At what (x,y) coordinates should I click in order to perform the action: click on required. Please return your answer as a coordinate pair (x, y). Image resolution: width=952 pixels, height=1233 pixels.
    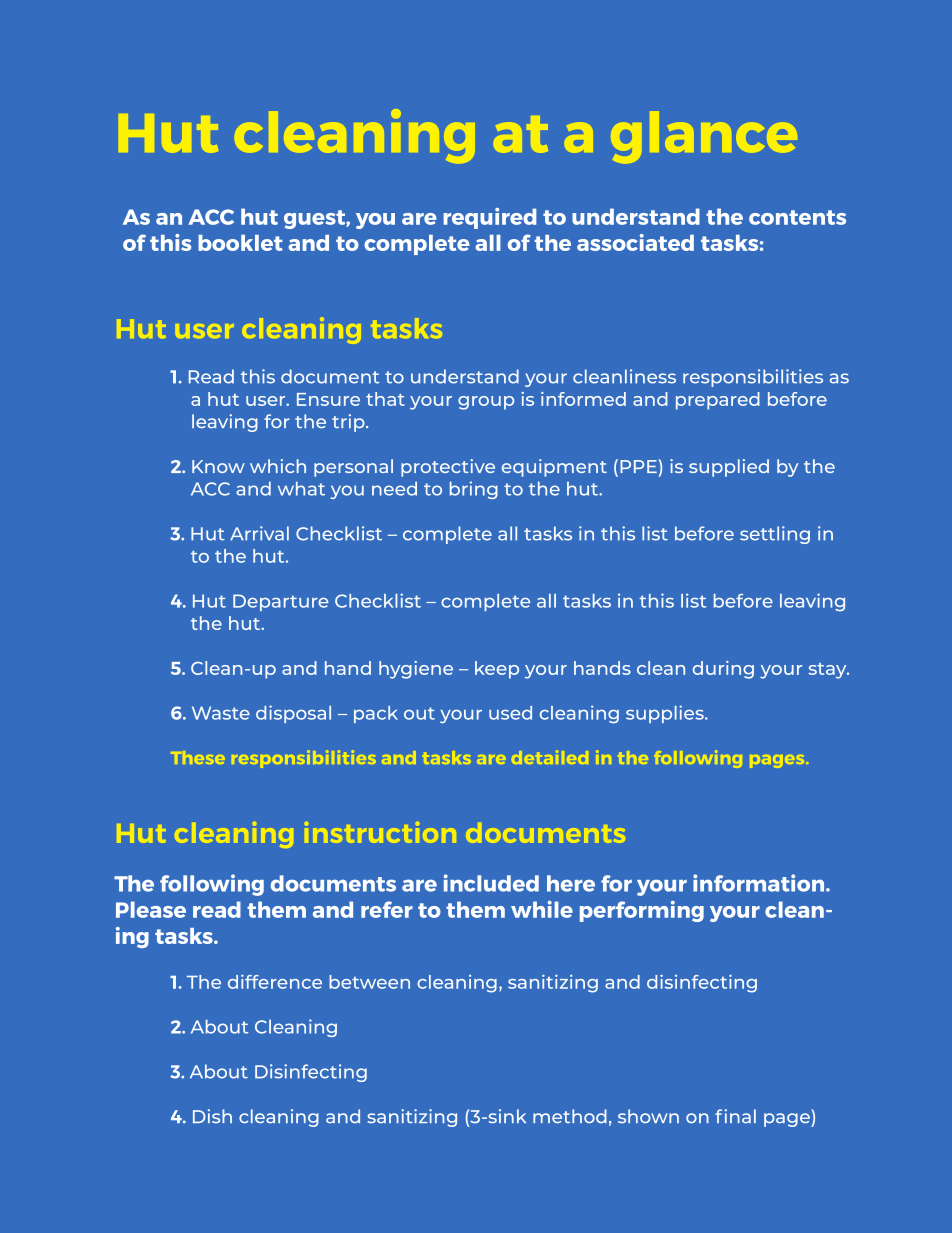
    Looking at the image, I should click on (489, 218).
